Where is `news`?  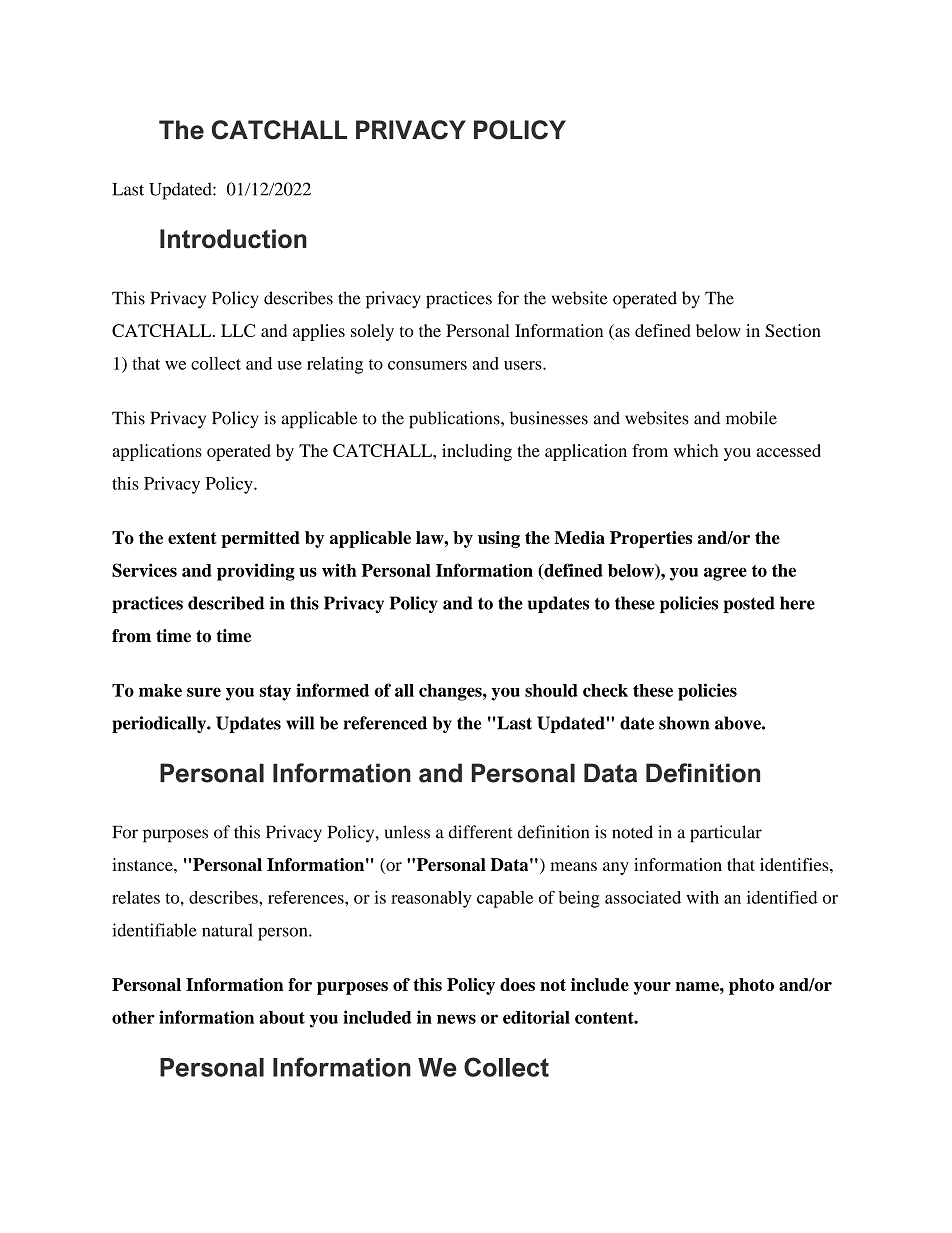 news is located at coordinates (456, 1019).
